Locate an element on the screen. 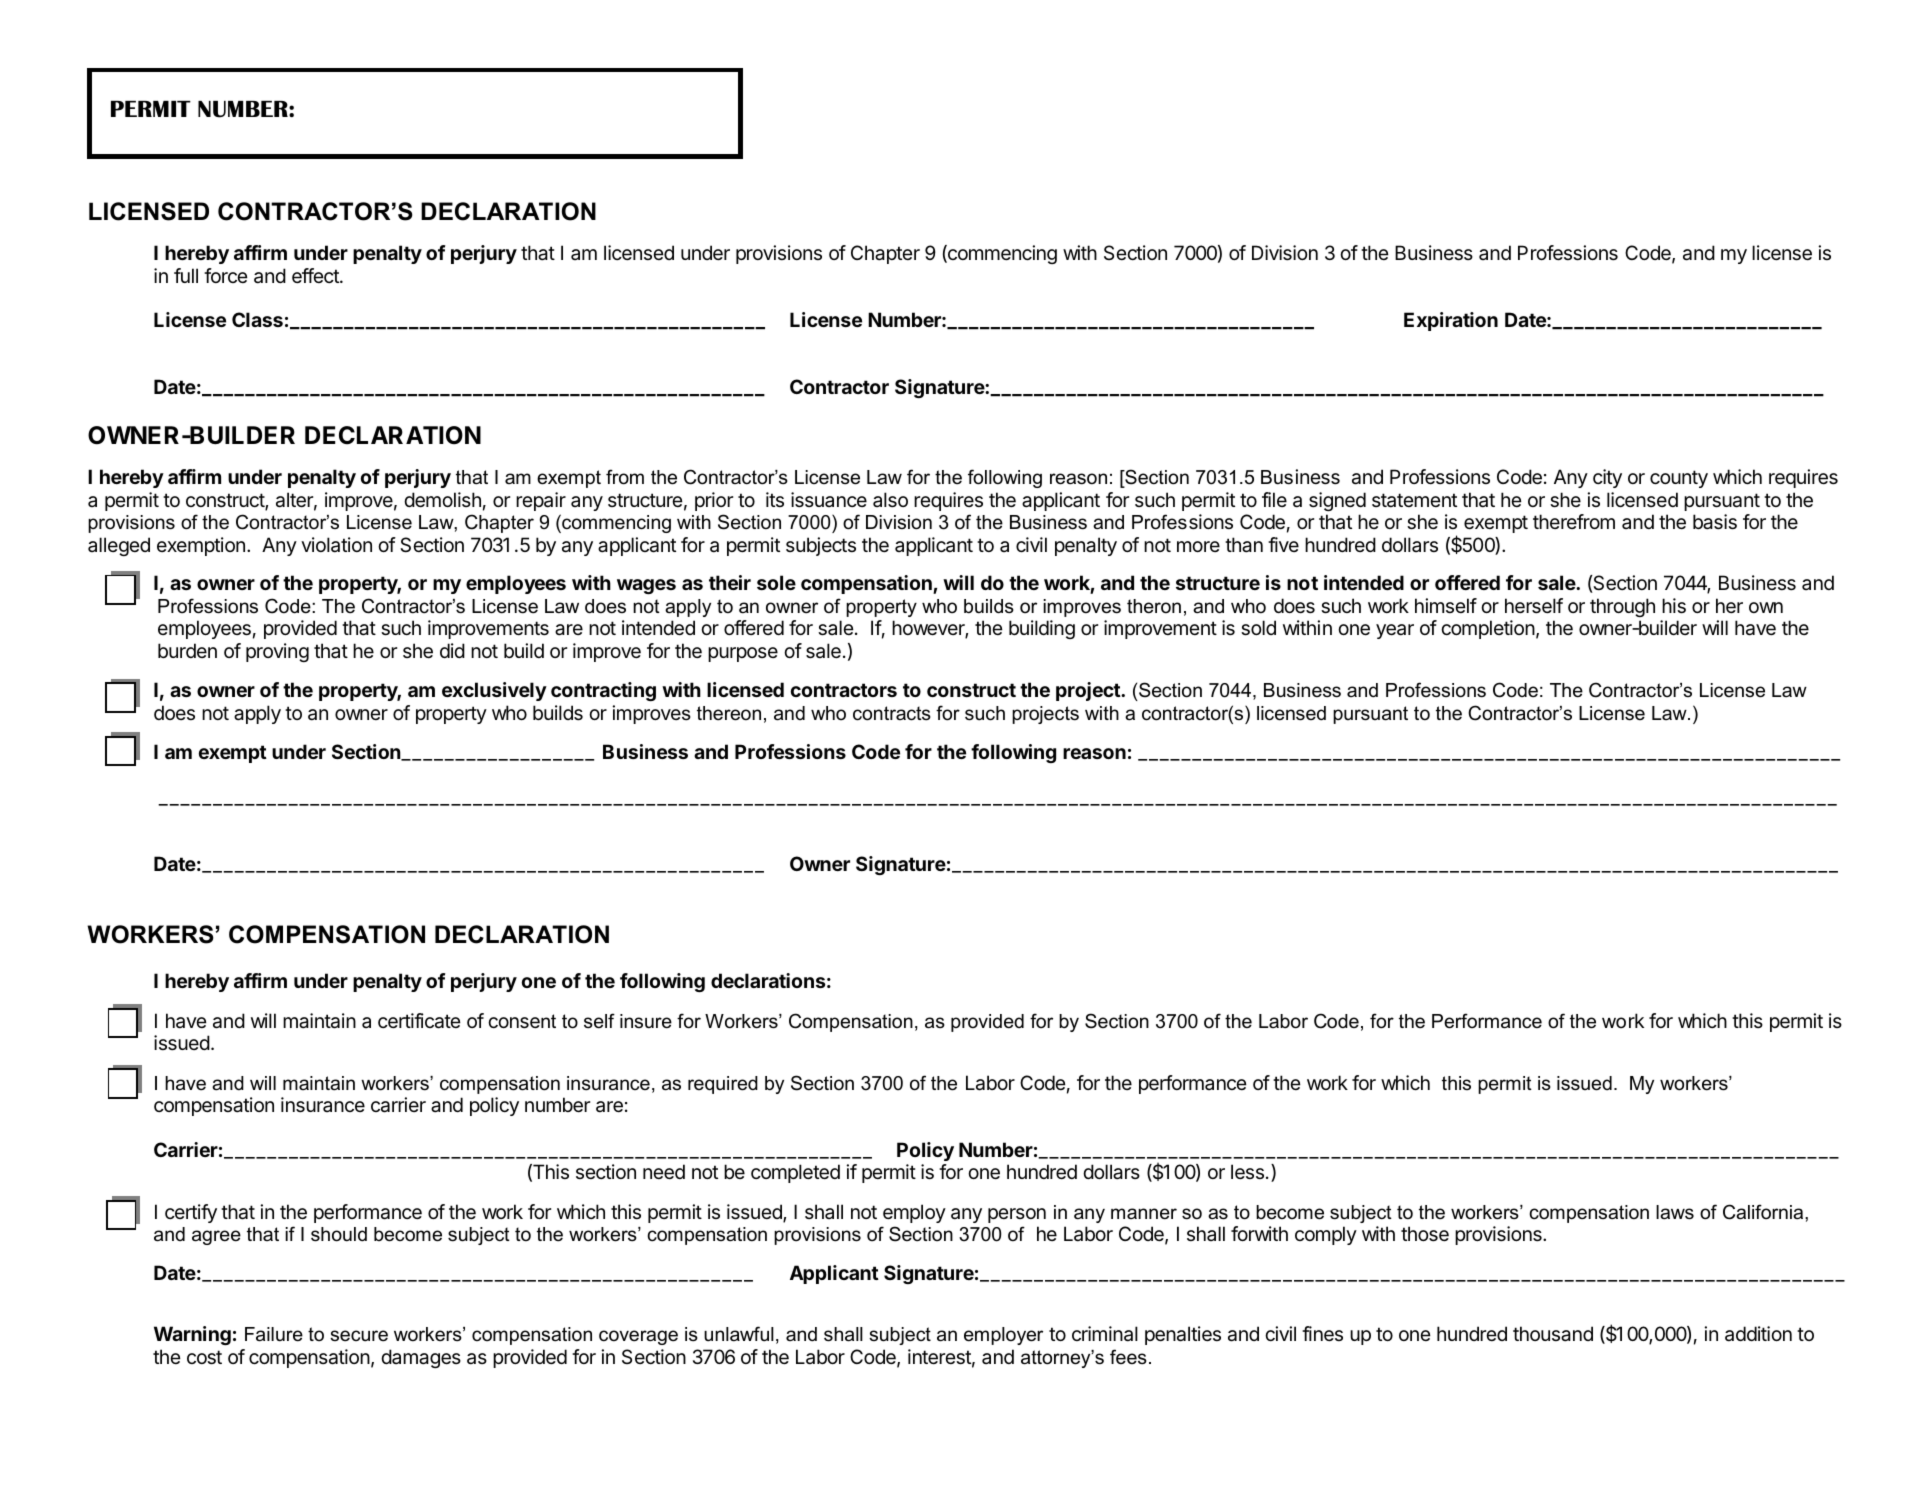 Image resolution: width=1929 pixels, height=1491 pixels. Expiration is located at coordinates (1451, 321).
